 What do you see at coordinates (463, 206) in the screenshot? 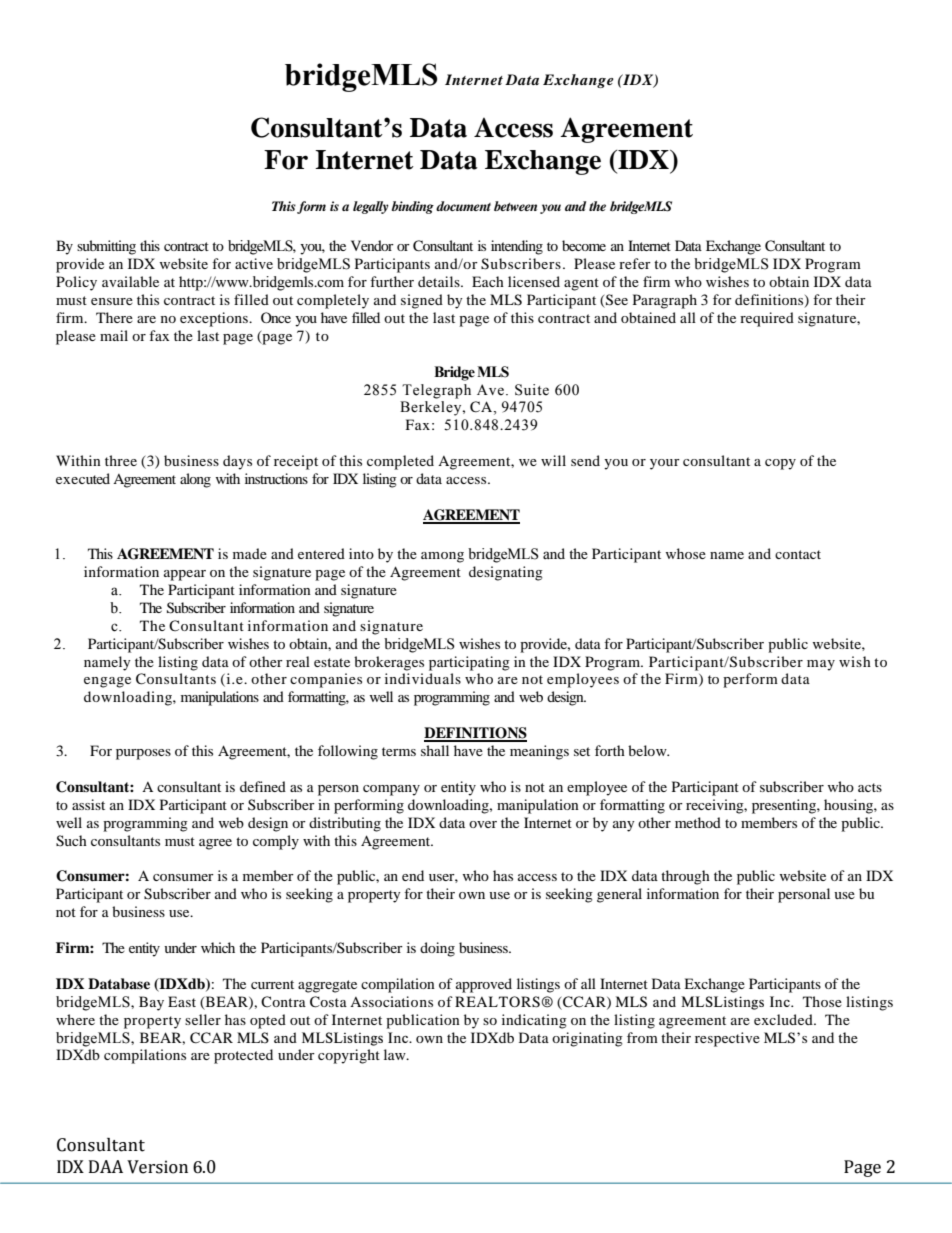
I see `document` at bounding box center [463, 206].
